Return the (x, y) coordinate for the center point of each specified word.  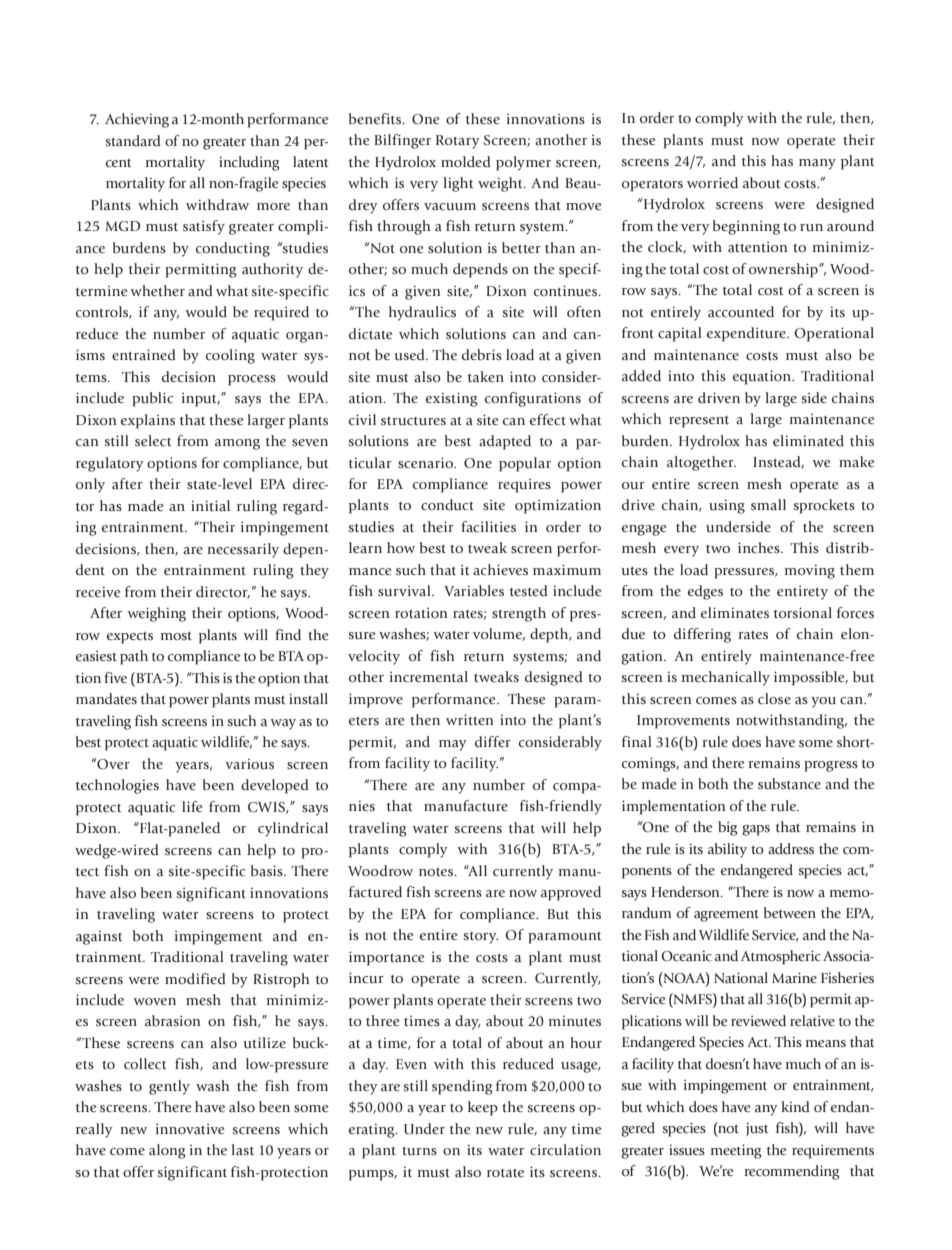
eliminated (808, 440)
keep (483, 1108)
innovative (190, 1129)
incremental (429, 676)
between (790, 912)
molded (466, 161)
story (481, 938)
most (176, 636)
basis (268, 870)
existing (452, 399)
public (152, 399)
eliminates (735, 612)
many (817, 164)
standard (133, 140)
